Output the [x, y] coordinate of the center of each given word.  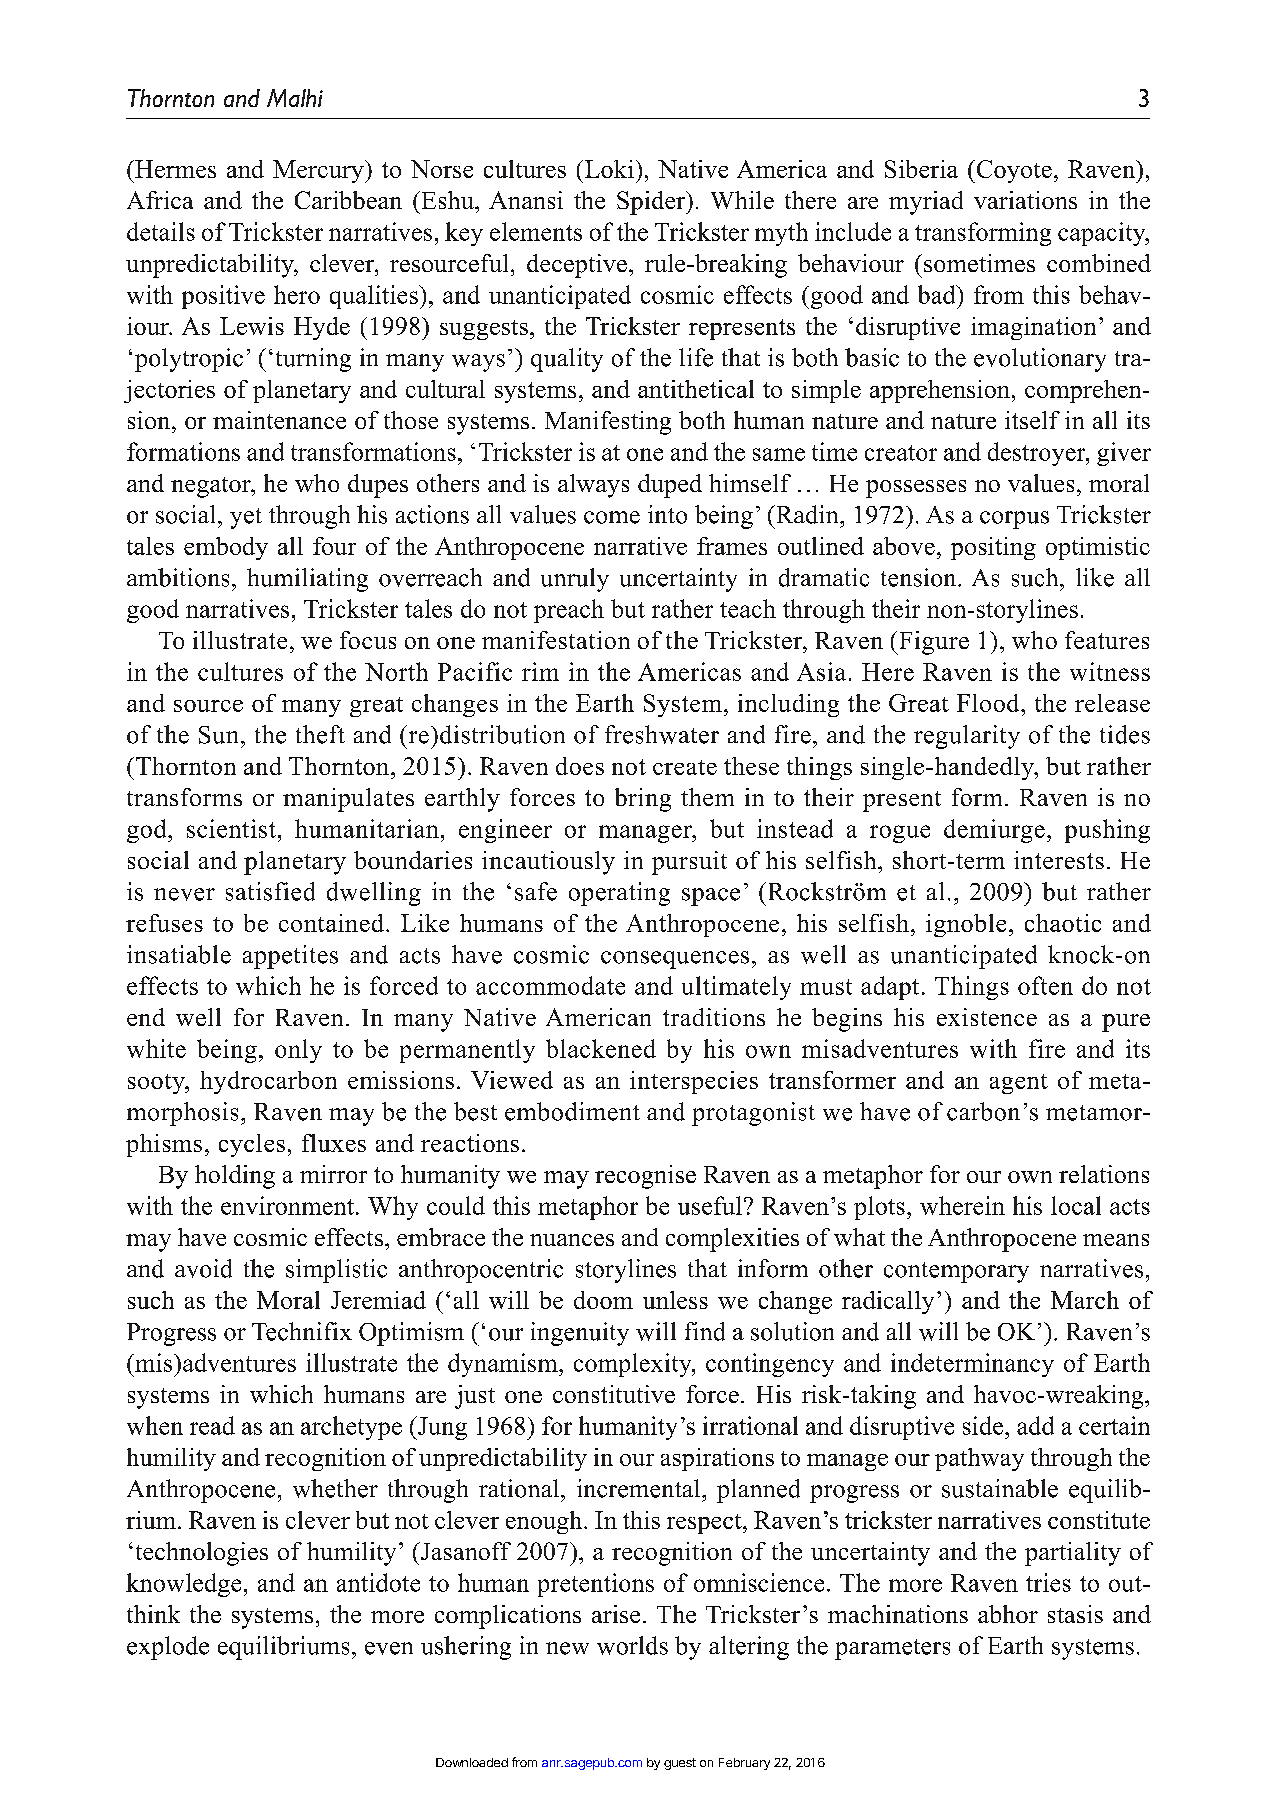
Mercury [319, 171]
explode [168, 1648]
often [1045, 985]
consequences [675, 960]
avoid [203, 1268]
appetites [290, 957]
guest [680, 1764]
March [1085, 1300]
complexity [634, 1365]
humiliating [307, 580]
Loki [608, 169]
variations [1025, 200]
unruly [575, 580]
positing [993, 548]
